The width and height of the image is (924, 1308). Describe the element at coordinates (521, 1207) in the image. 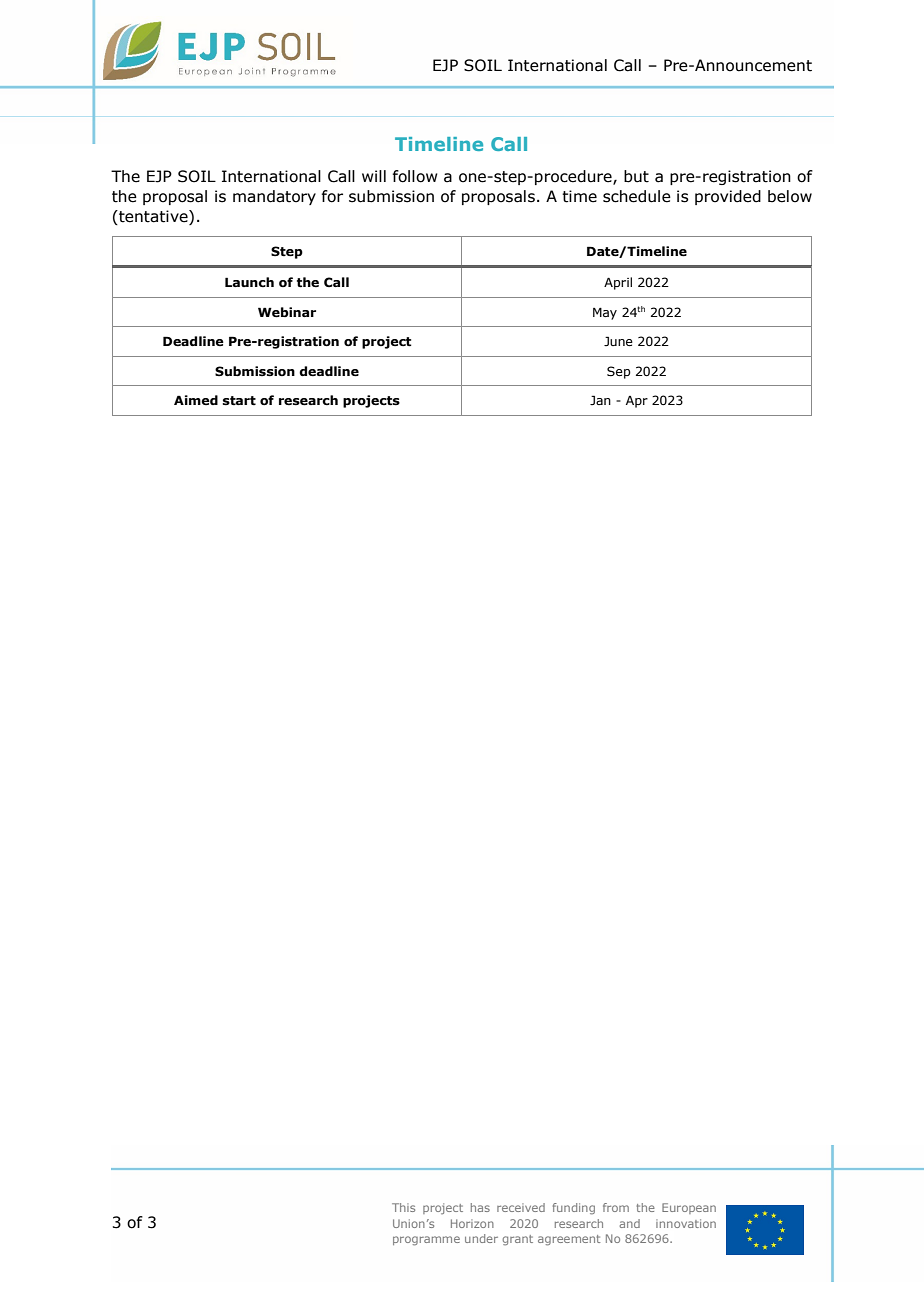

I see `received` at that location.
